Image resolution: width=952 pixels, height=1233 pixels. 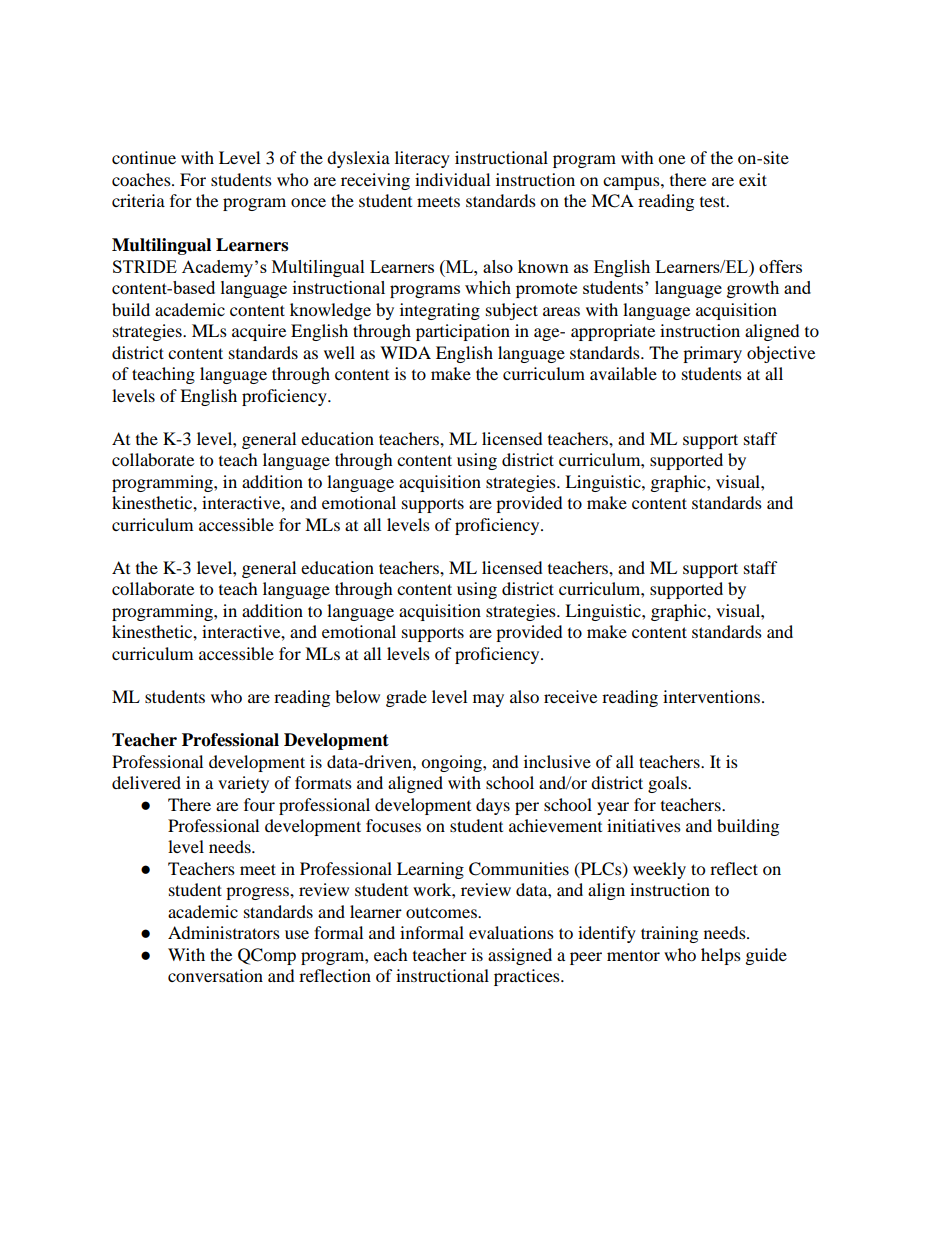 I want to click on may, so click(x=488, y=700).
